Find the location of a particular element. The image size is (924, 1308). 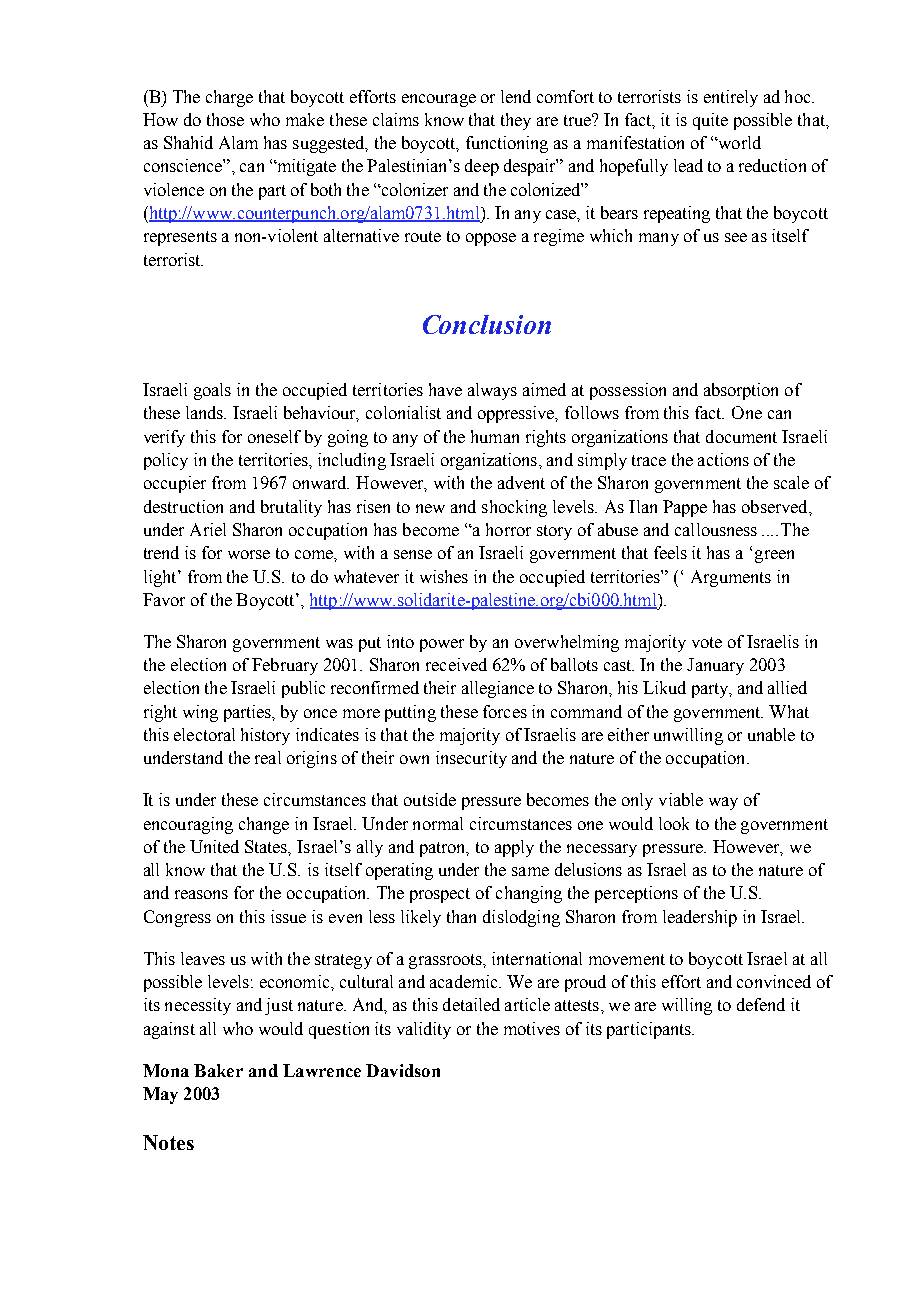

human is located at coordinates (495, 436).
